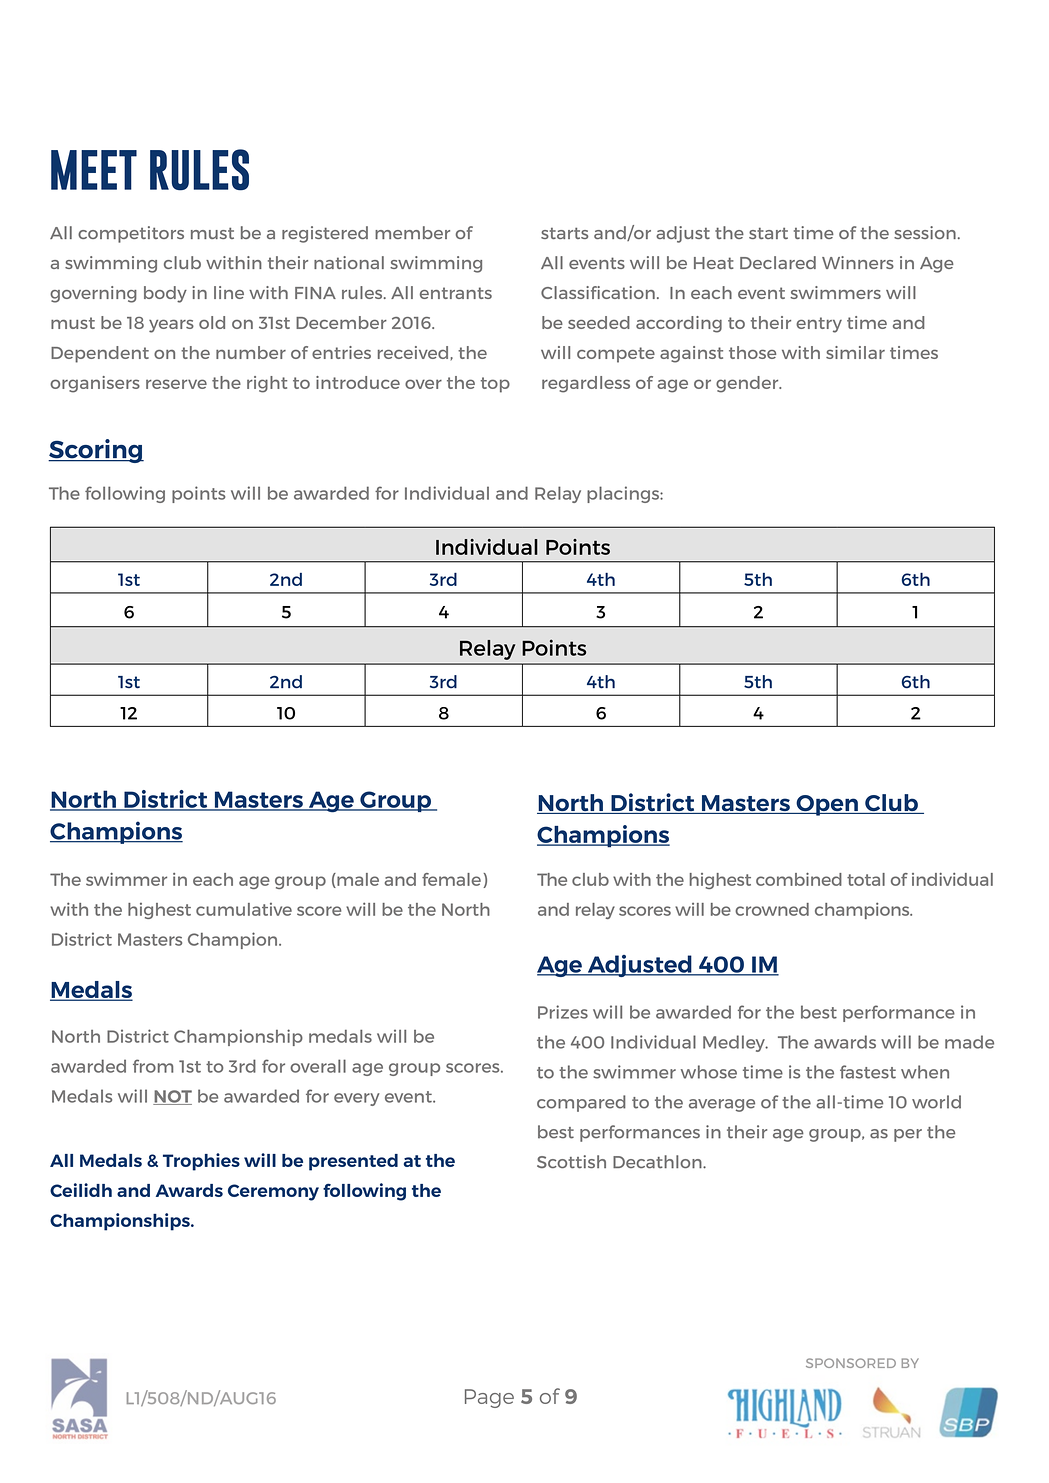  I want to click on Ceremony, so click(273, 1192).
